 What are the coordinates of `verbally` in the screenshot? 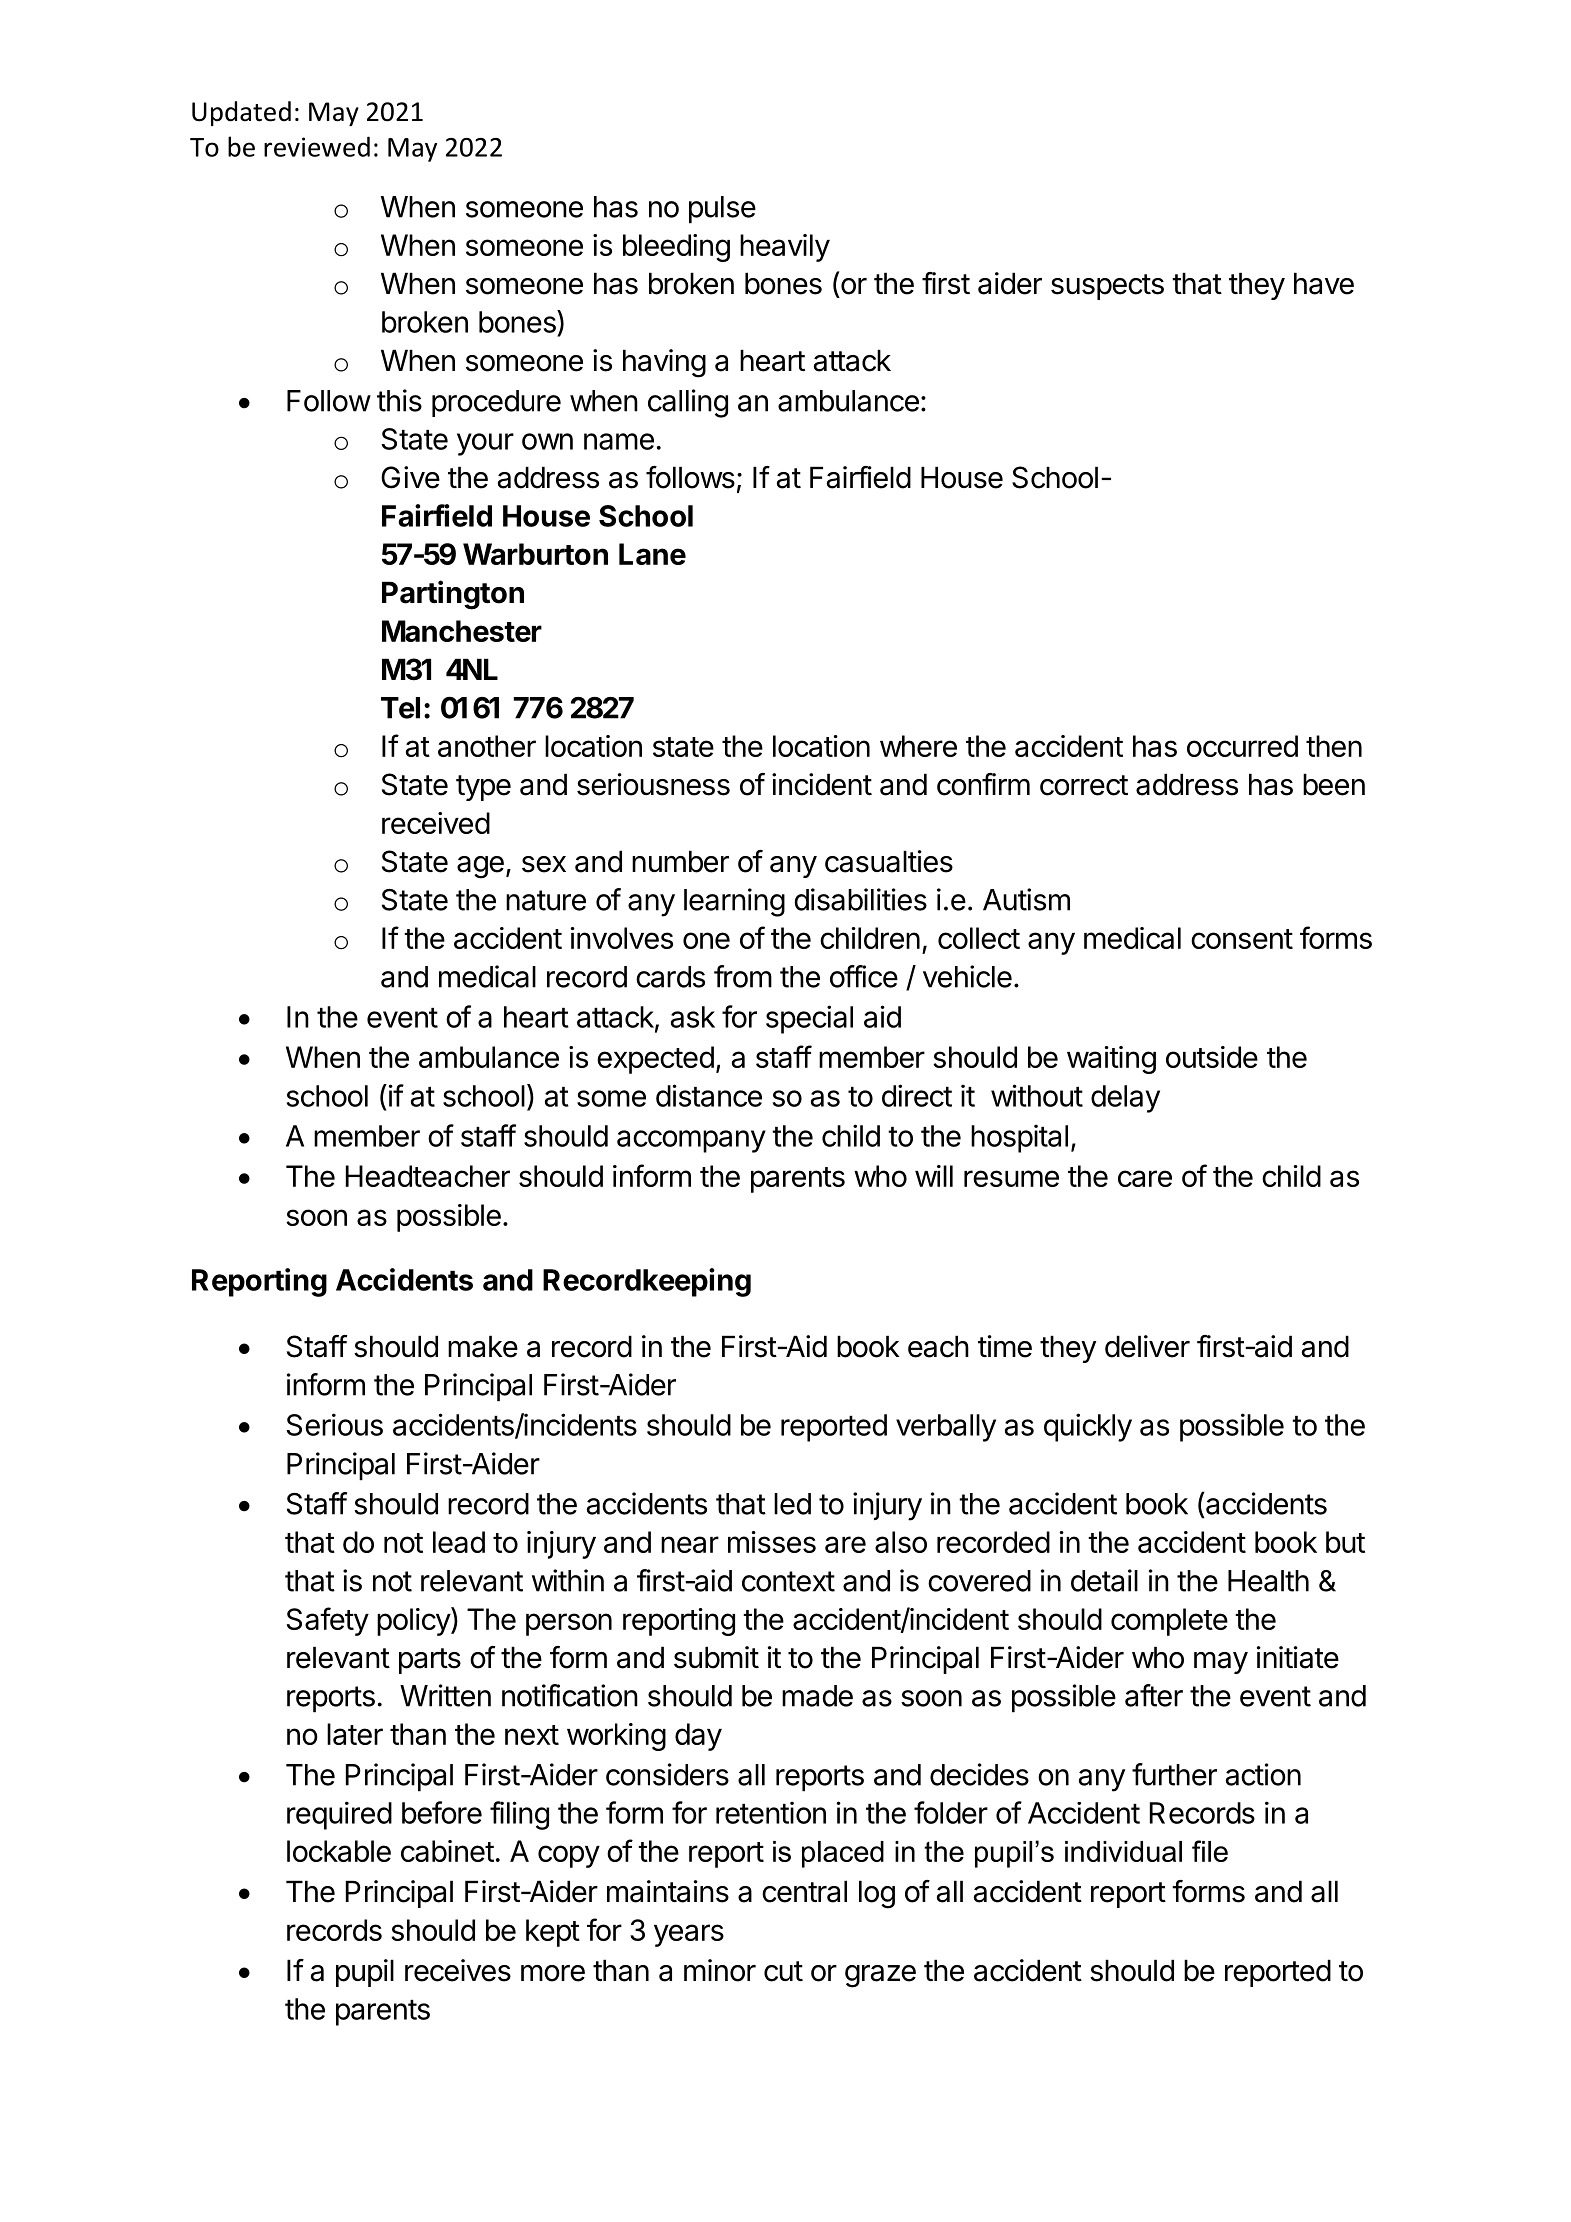 It's located at (946, 1428).
